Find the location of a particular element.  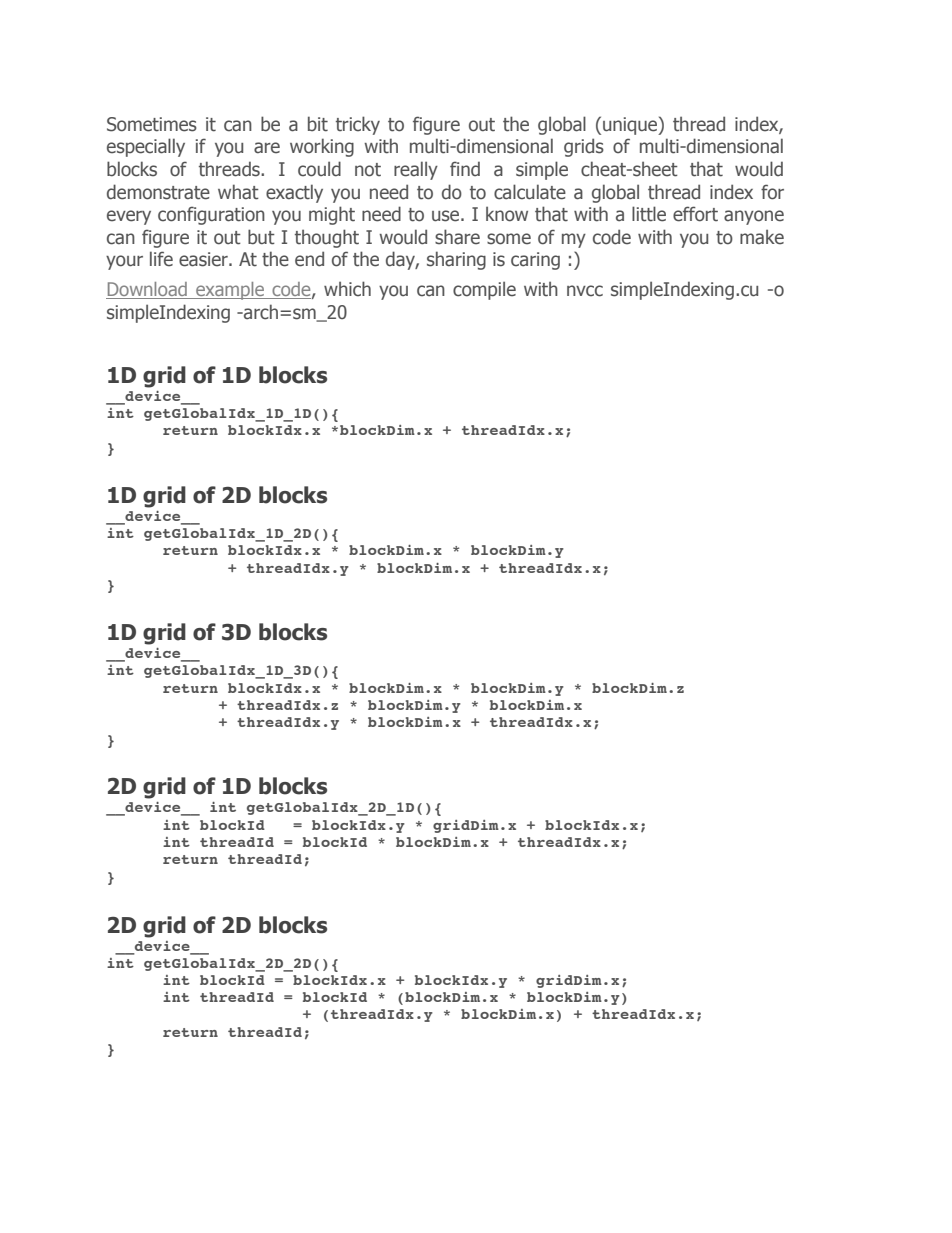

especially is located at coordinates (146, 147).
